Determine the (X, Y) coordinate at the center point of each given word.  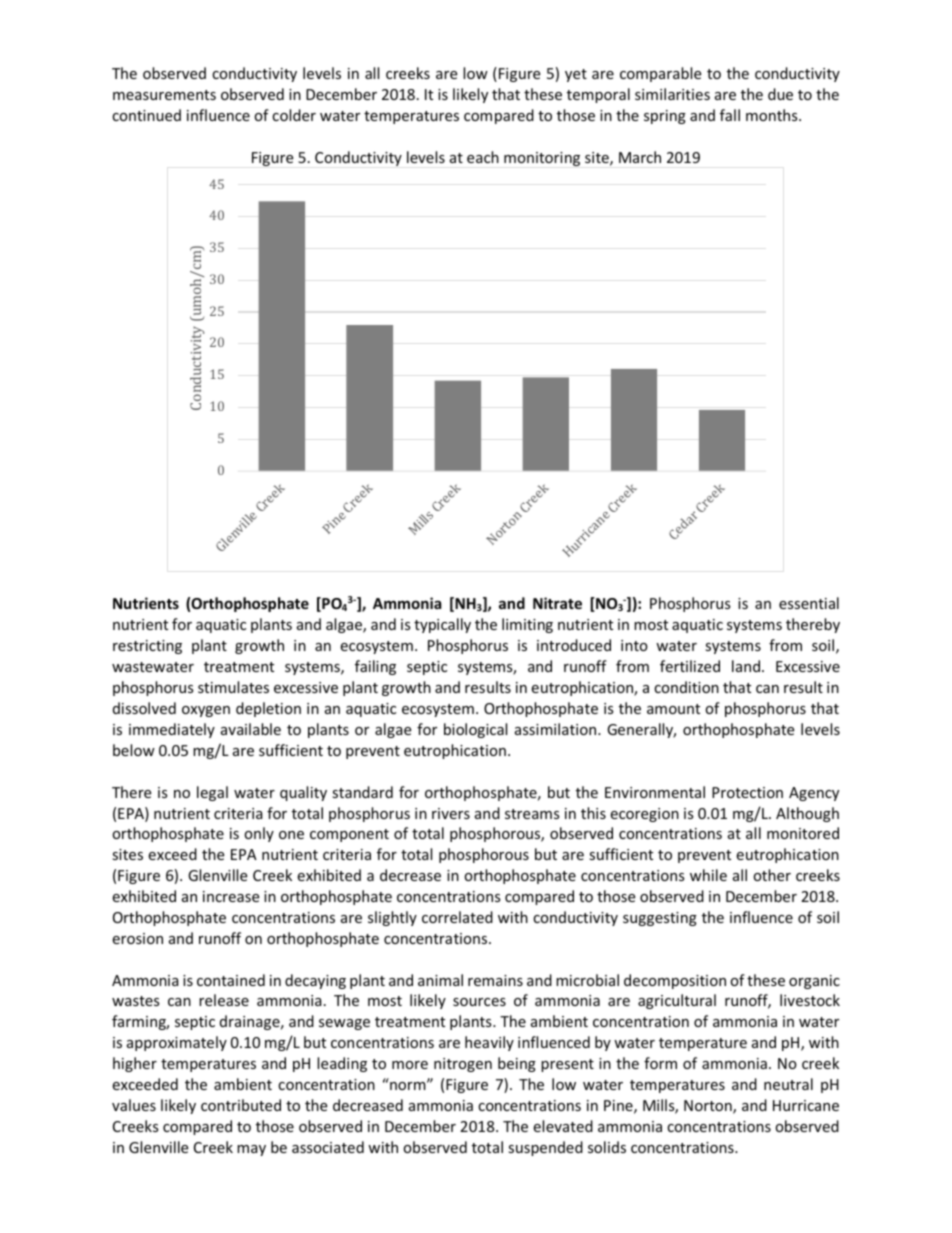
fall (730, 115)
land (746, 666)
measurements (164, 95)
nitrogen (463, 1065)
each (483, 157)
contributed (241, 1105)
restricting (147, 647)
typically (442, 625)
